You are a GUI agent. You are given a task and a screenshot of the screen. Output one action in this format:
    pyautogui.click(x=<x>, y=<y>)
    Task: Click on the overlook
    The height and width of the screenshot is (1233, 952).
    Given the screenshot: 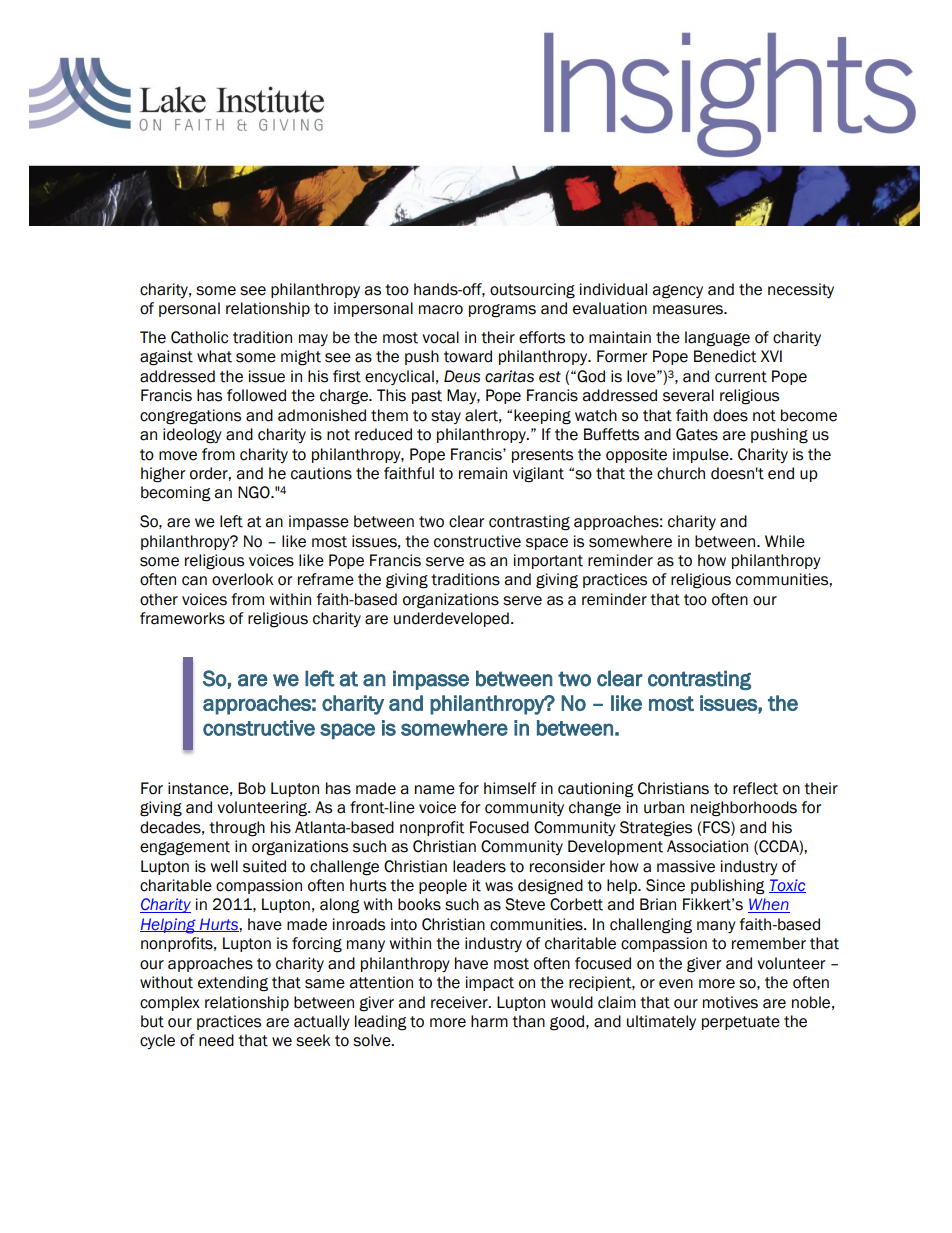 What is the action you would take?
    pyautogui.click(x=242, y=579)
